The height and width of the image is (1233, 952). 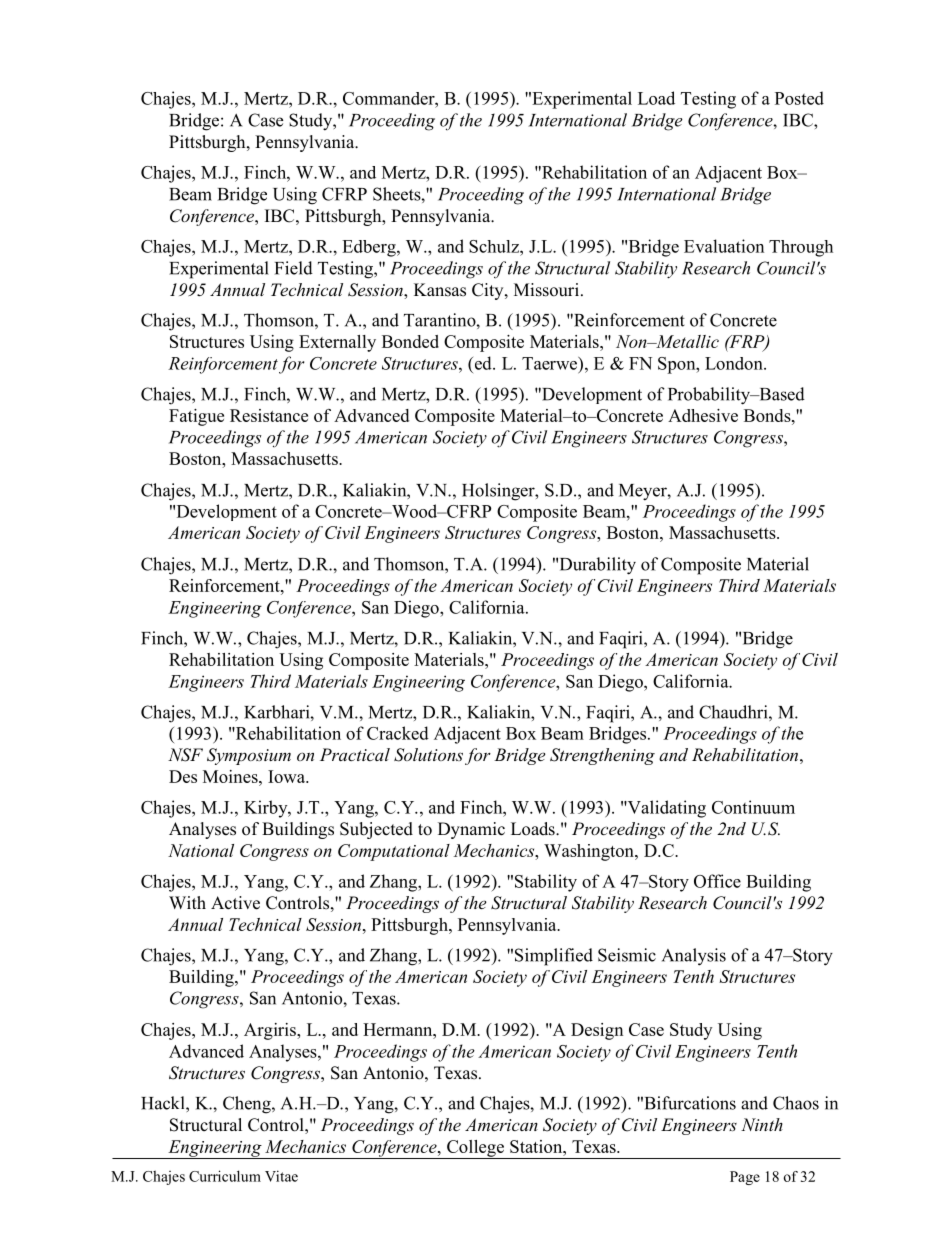 I want to click on Cracked, so click(x=398, y=733).
